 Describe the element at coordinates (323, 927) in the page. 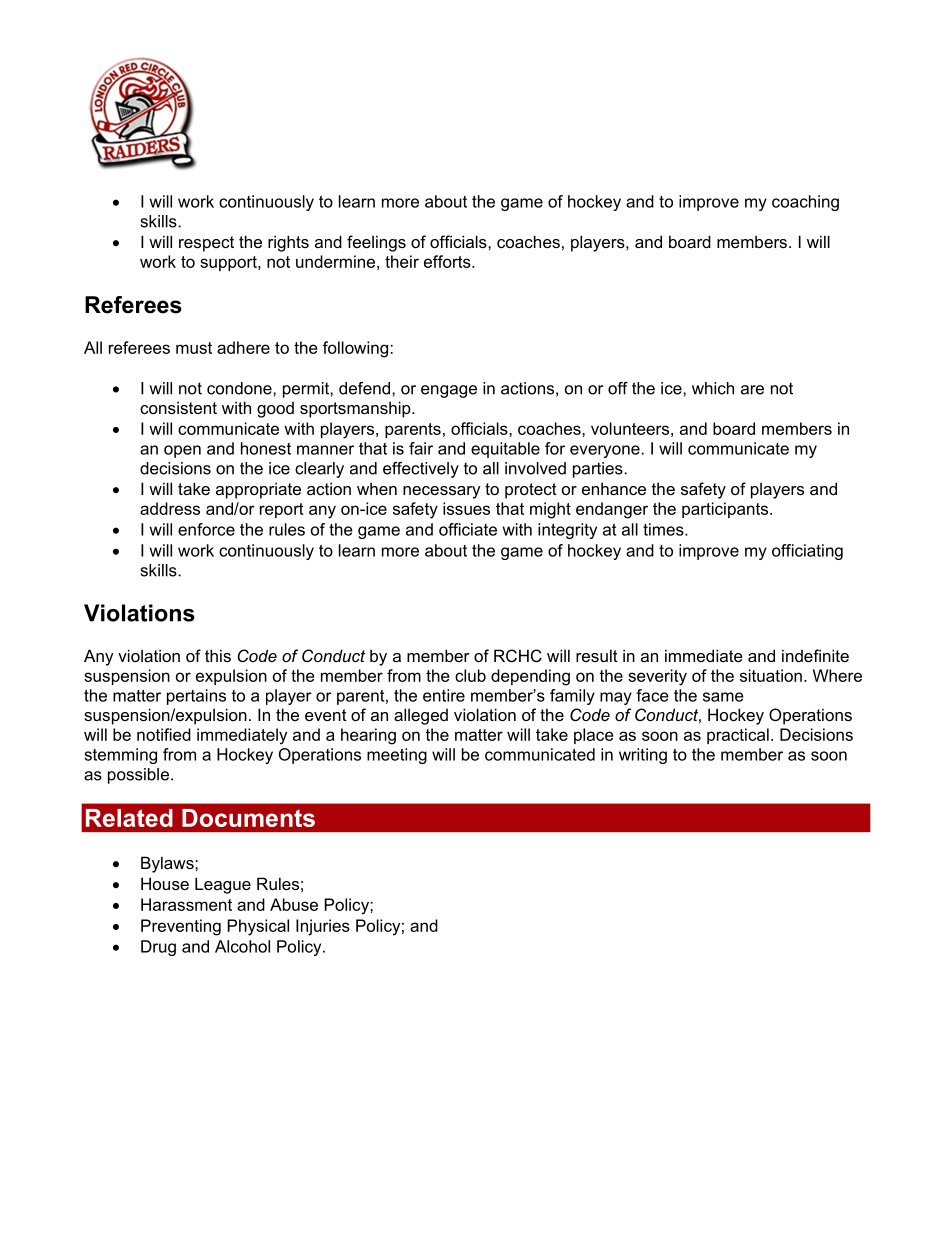

I see `Injuries` at that location.
